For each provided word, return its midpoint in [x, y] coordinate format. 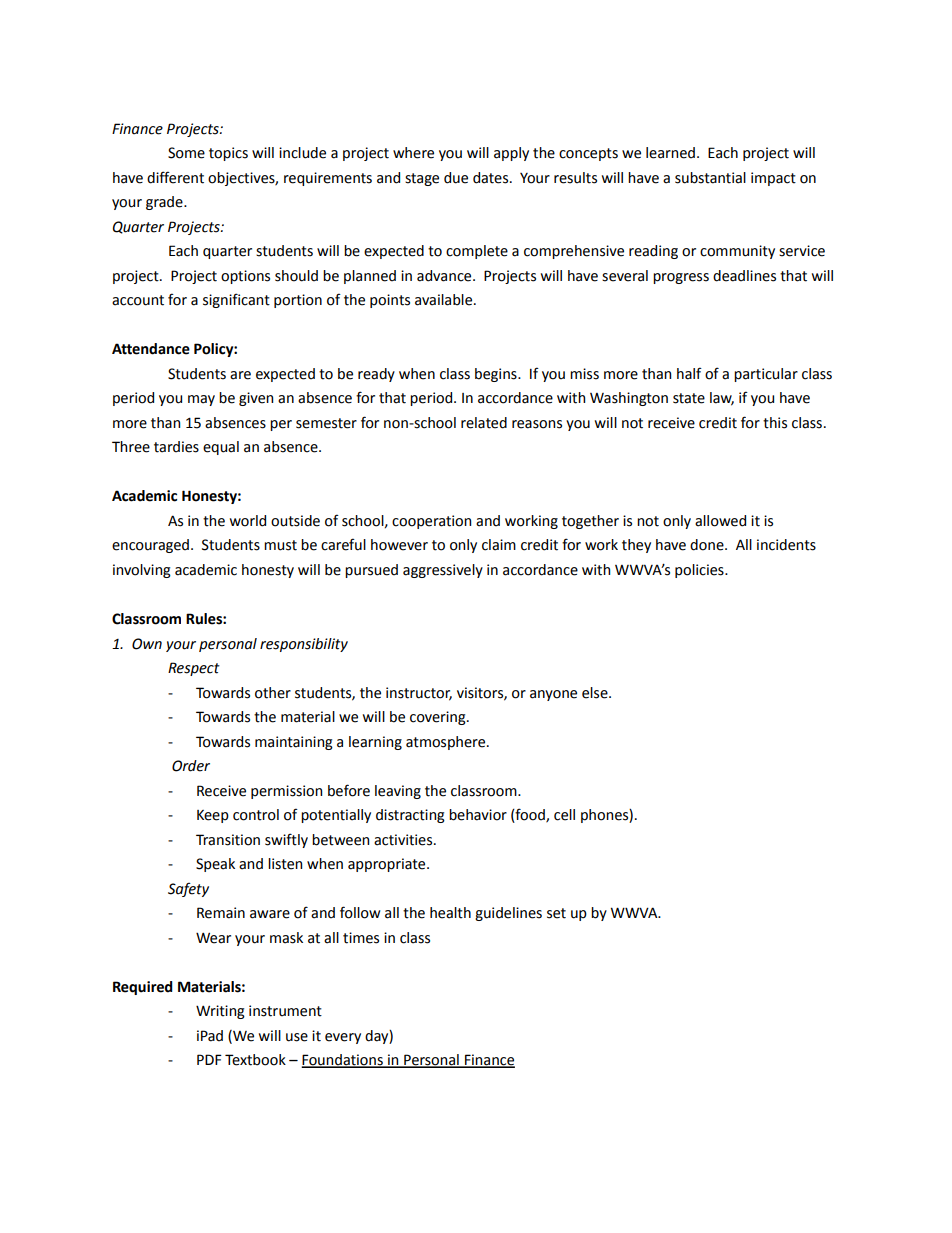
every [343, 1038]
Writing [220, 1012]
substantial [710, 178]
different [175, 177]
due [456, 178]
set [556, 913]
